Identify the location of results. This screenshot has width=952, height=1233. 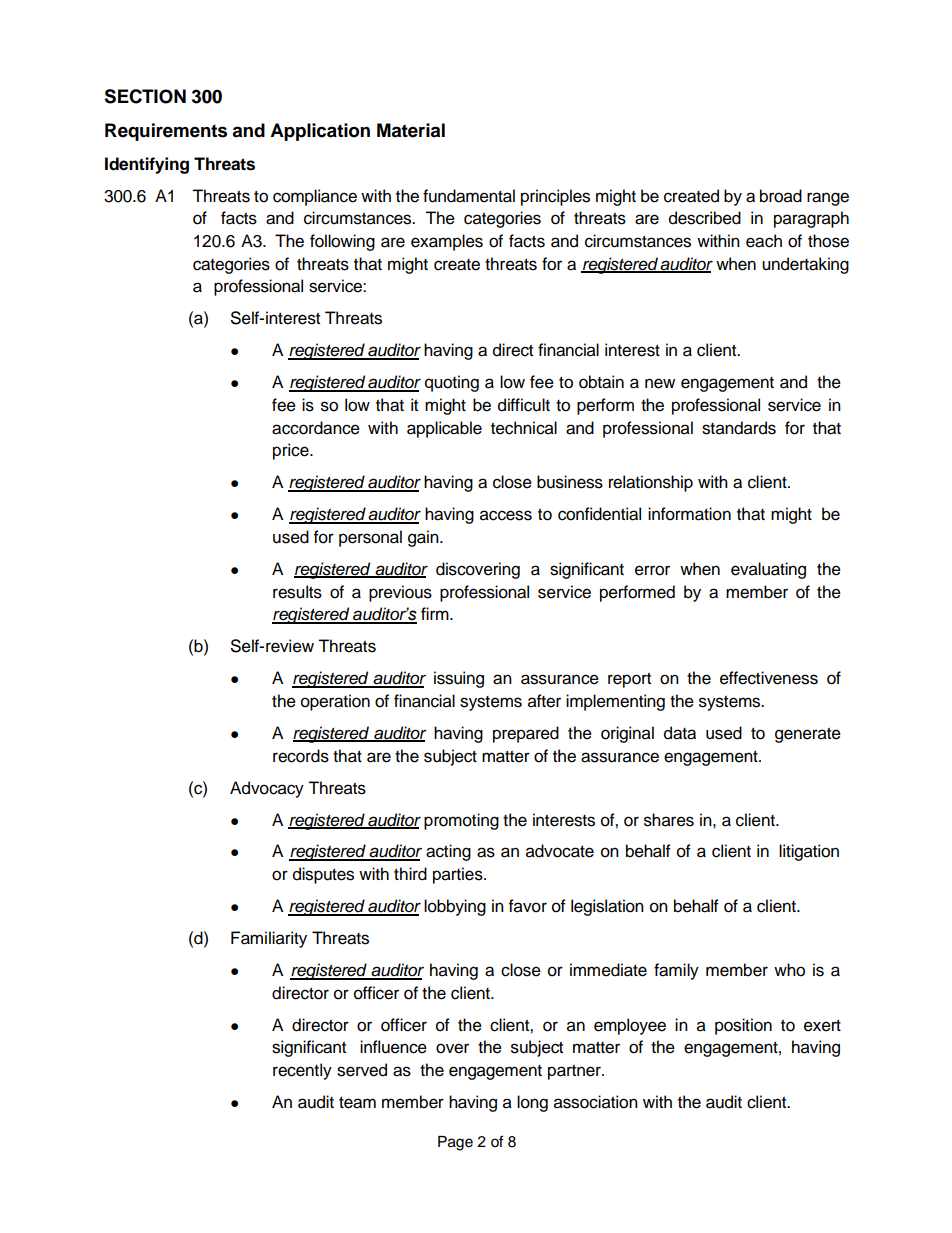
(297, 592).
